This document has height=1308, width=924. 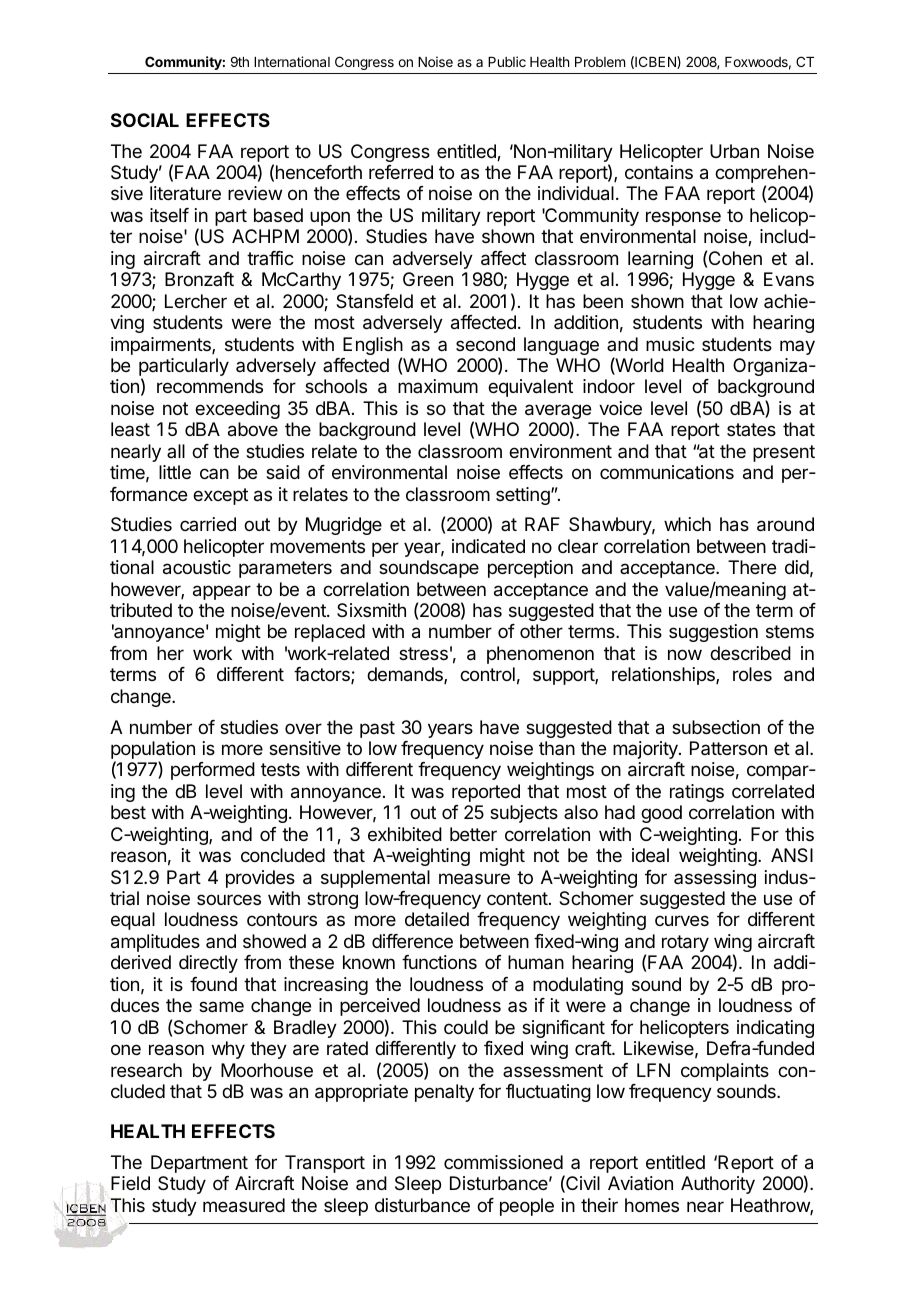 What do you see at coordinates (437, 919) in the document?
I see `detailed` at bounding box center [437, 919].
